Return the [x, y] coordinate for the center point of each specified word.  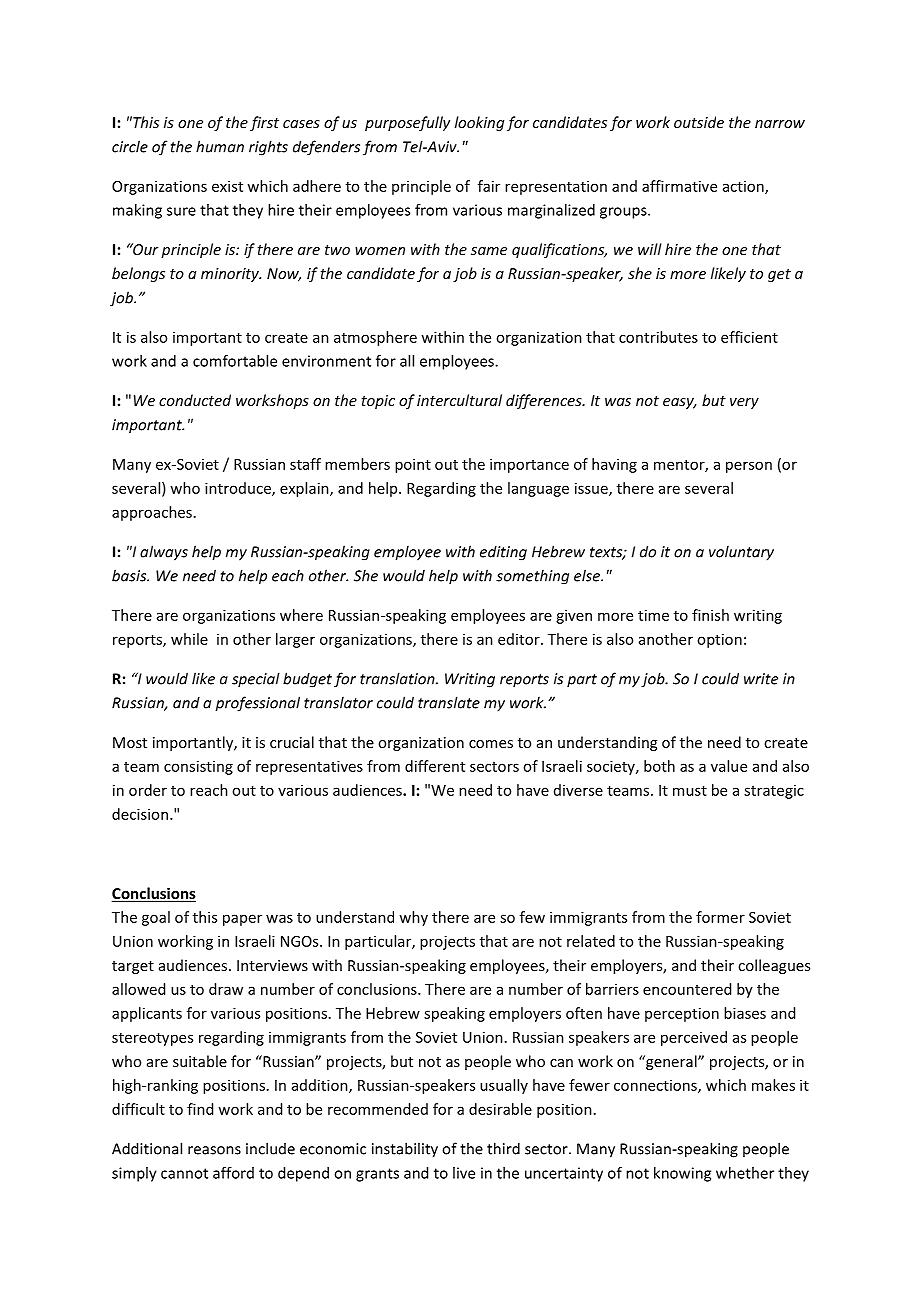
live [464, 1173]
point [413, 465]
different [435, 766]
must [690, 791]
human [220, 146]
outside [699, 122]
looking [479, 123]
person [749, 467]
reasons [214, 1150]
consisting [198, 767]
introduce [239, 489]
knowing [682, 1174]
